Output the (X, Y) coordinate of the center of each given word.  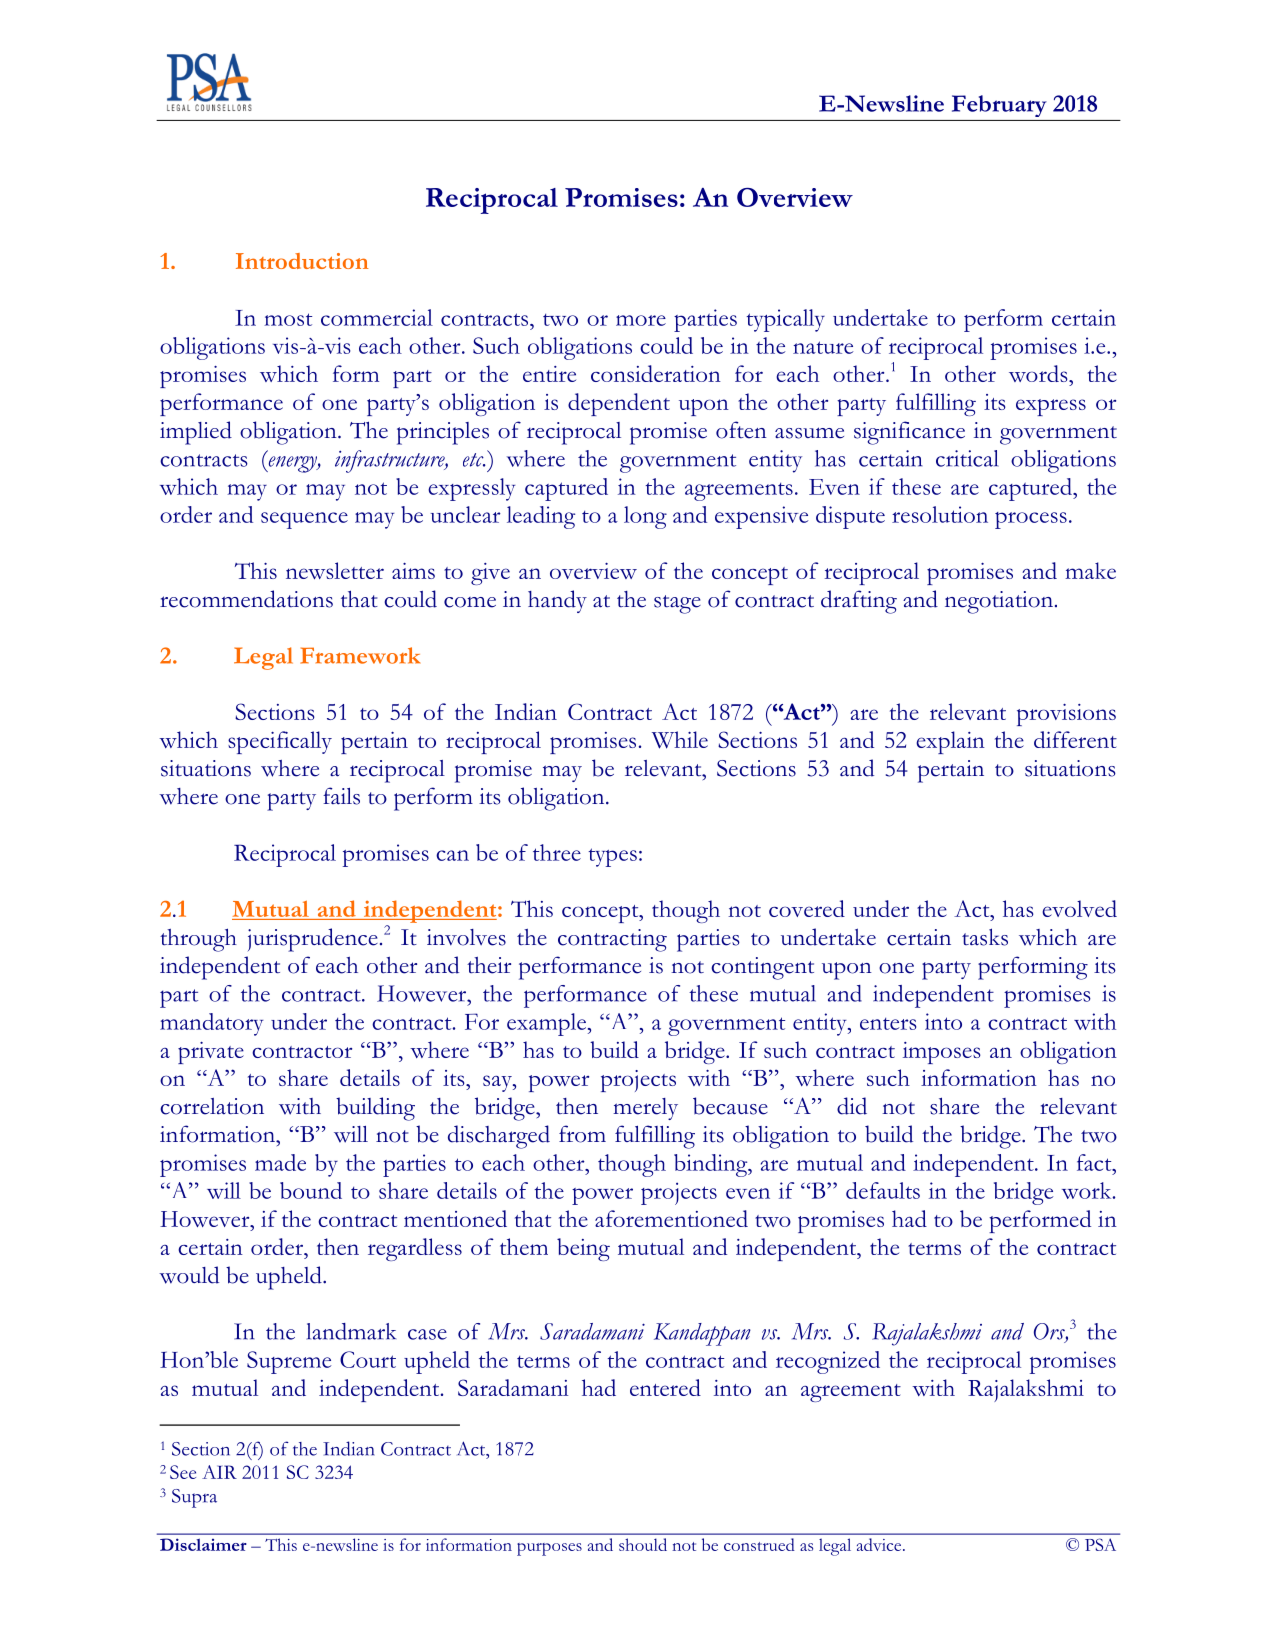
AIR (219, 1472)
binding (712, 1165)
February (999, 106)
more (641, 320)
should (643, 1544)
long (645, 517)
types (612, 857)
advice (880, 1544)
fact (1095, 1162)
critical (967, 458)
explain (950, 742)
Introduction (302, 261)
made (280, 1162)
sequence (304, 520)
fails (341, 796)
